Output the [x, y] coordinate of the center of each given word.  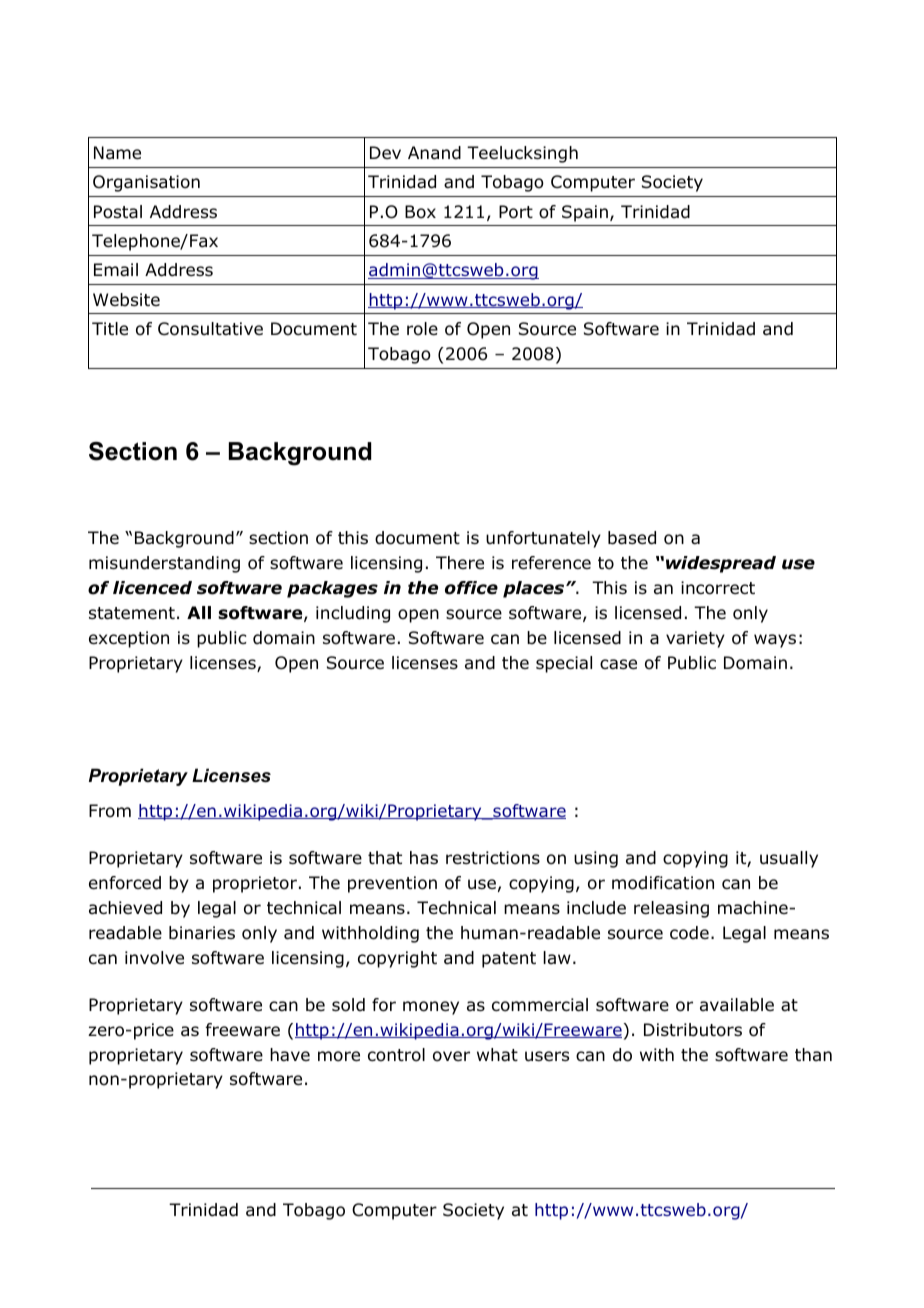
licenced [152, 588]
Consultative [210, 329]
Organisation [146, 183]
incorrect [718, 588]
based [632, 538]
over [451, 1056]
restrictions [493, 858]
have [290, 1055]
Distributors [693, 1030]
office [471, 588]
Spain [585, 213]
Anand [434, 153]
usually [789, 859]
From [110, 811]
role [422, 329]
